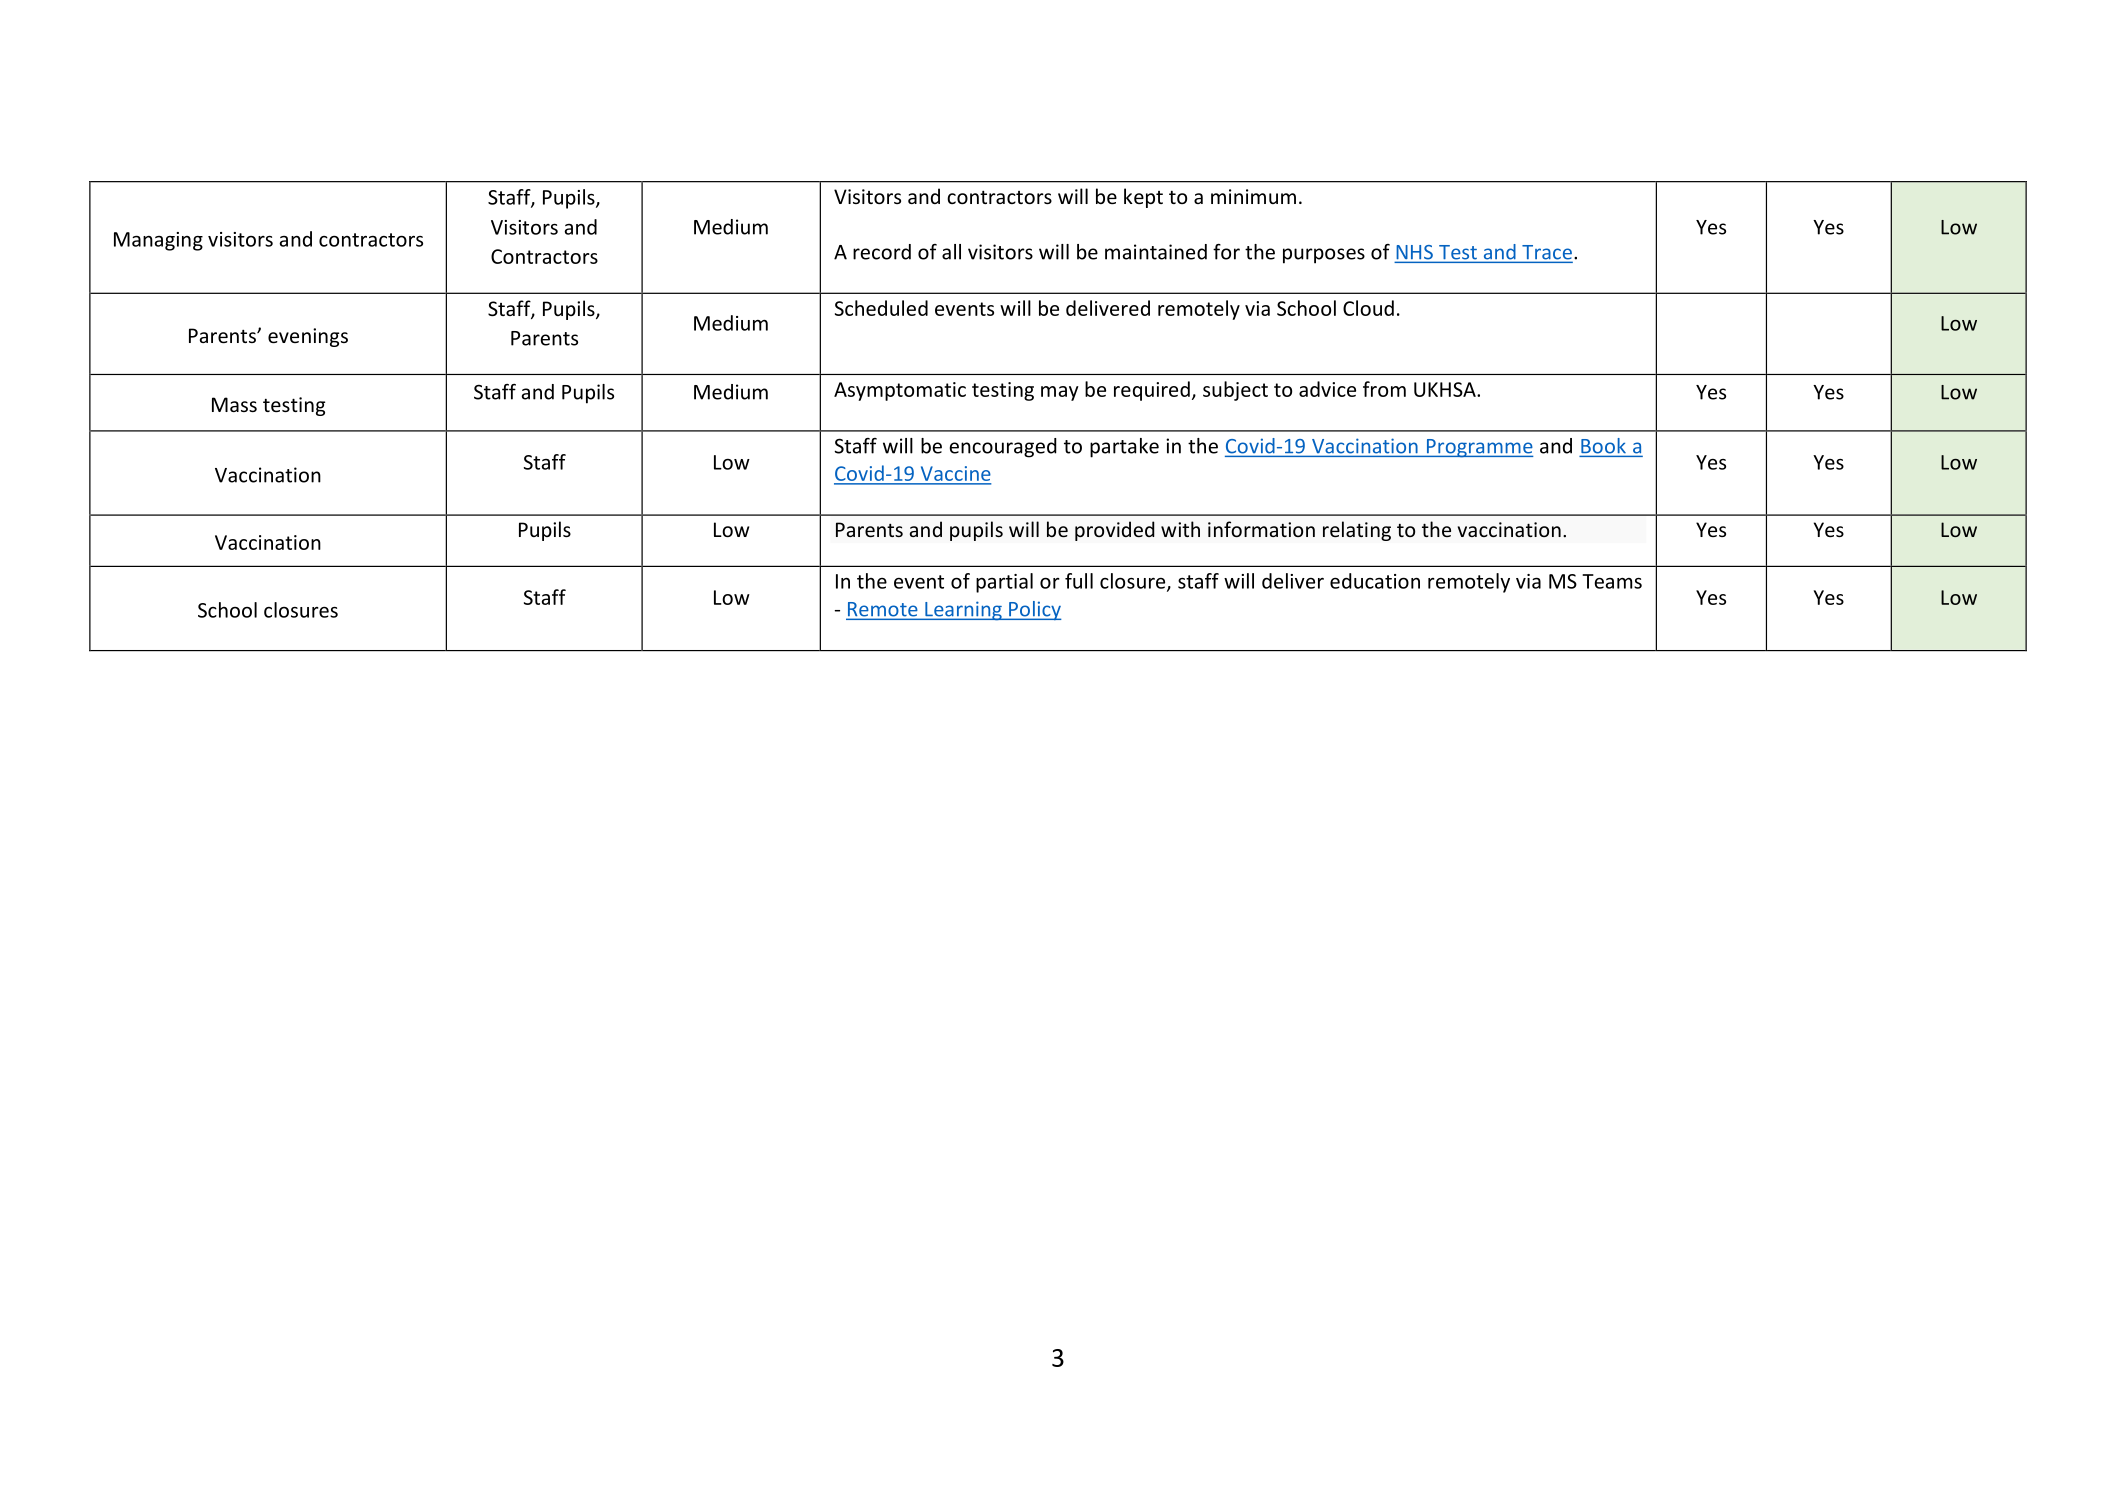 This screenshot has width=2116, height=1497. What do you see at coordinates (1368, 308) in the screenshot?
I see `Cloud` at bounding box center [1368, 308].
